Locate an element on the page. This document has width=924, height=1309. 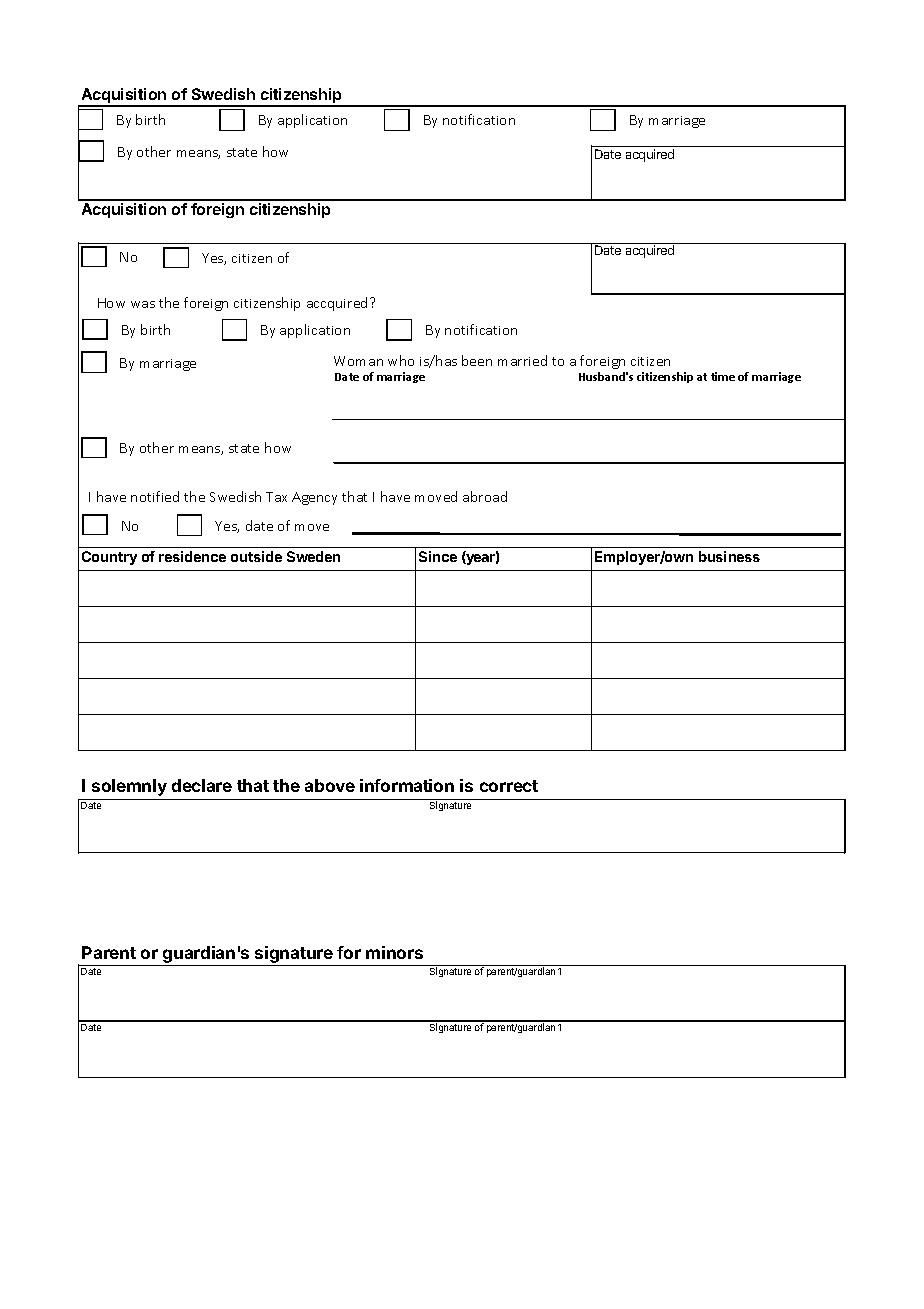
residence is located at coordinates (192, 556).
